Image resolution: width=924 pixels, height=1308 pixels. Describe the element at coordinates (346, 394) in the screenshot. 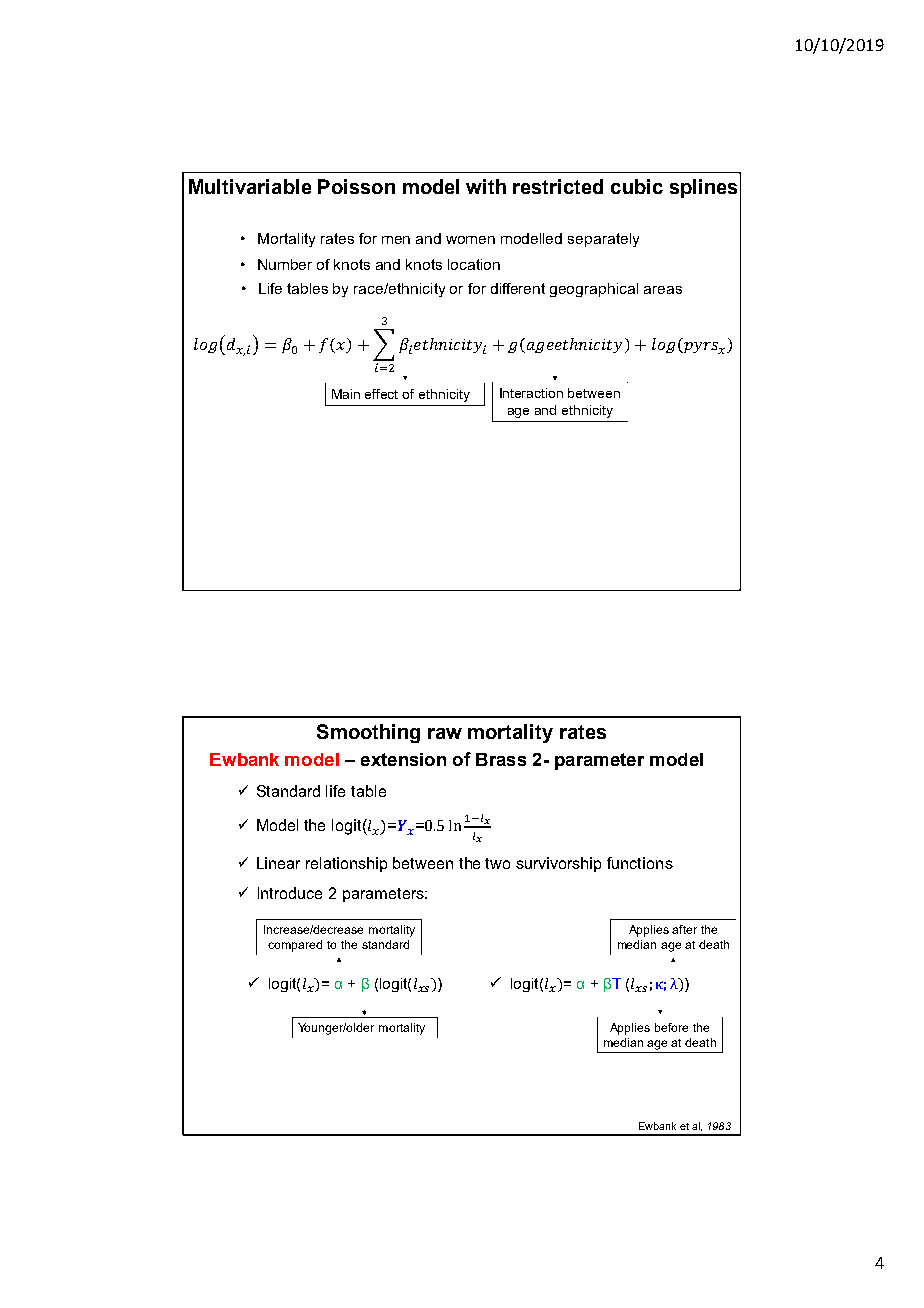

I see `Main` at that location.
